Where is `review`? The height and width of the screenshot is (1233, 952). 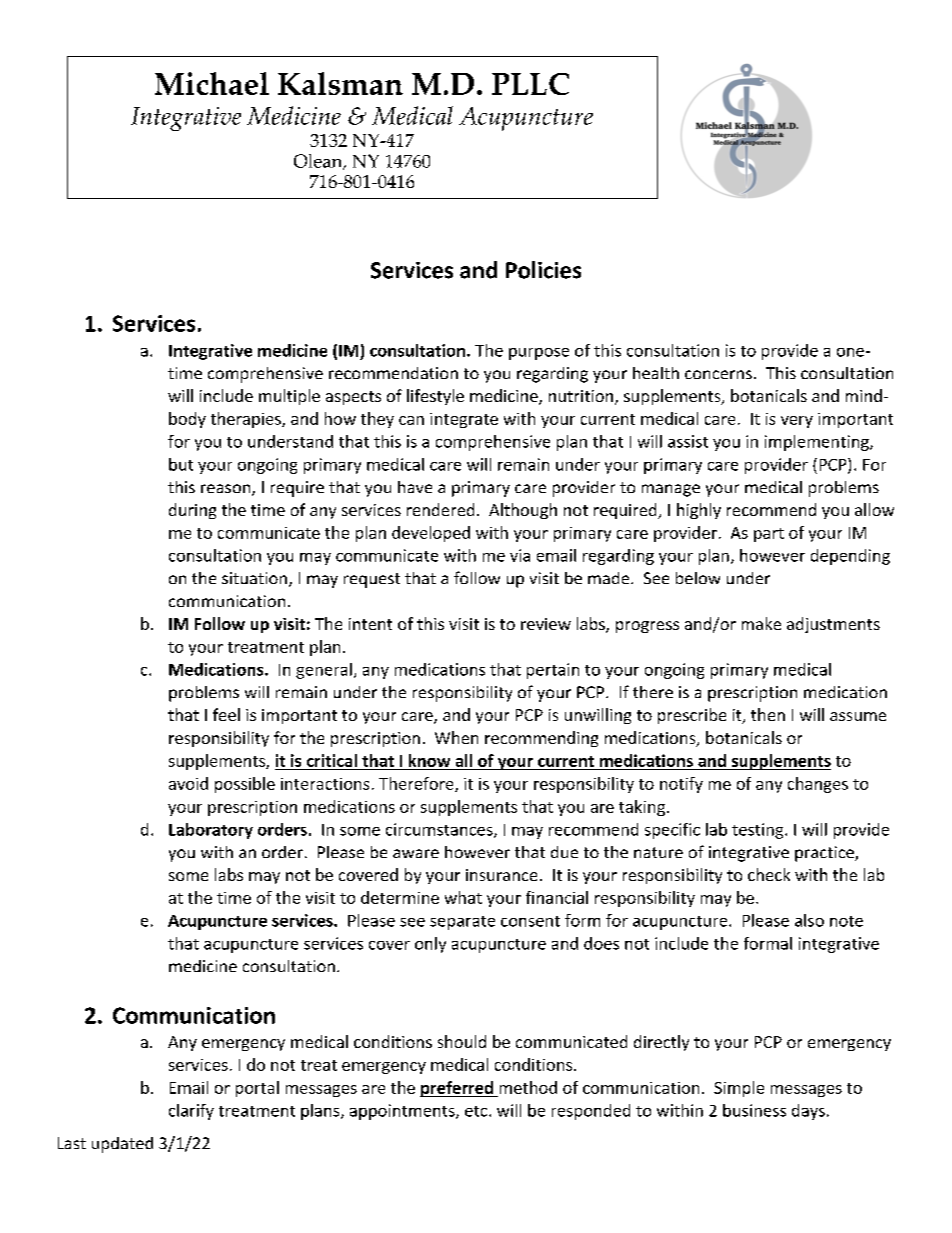 review is located at coordinates (546, 624).
